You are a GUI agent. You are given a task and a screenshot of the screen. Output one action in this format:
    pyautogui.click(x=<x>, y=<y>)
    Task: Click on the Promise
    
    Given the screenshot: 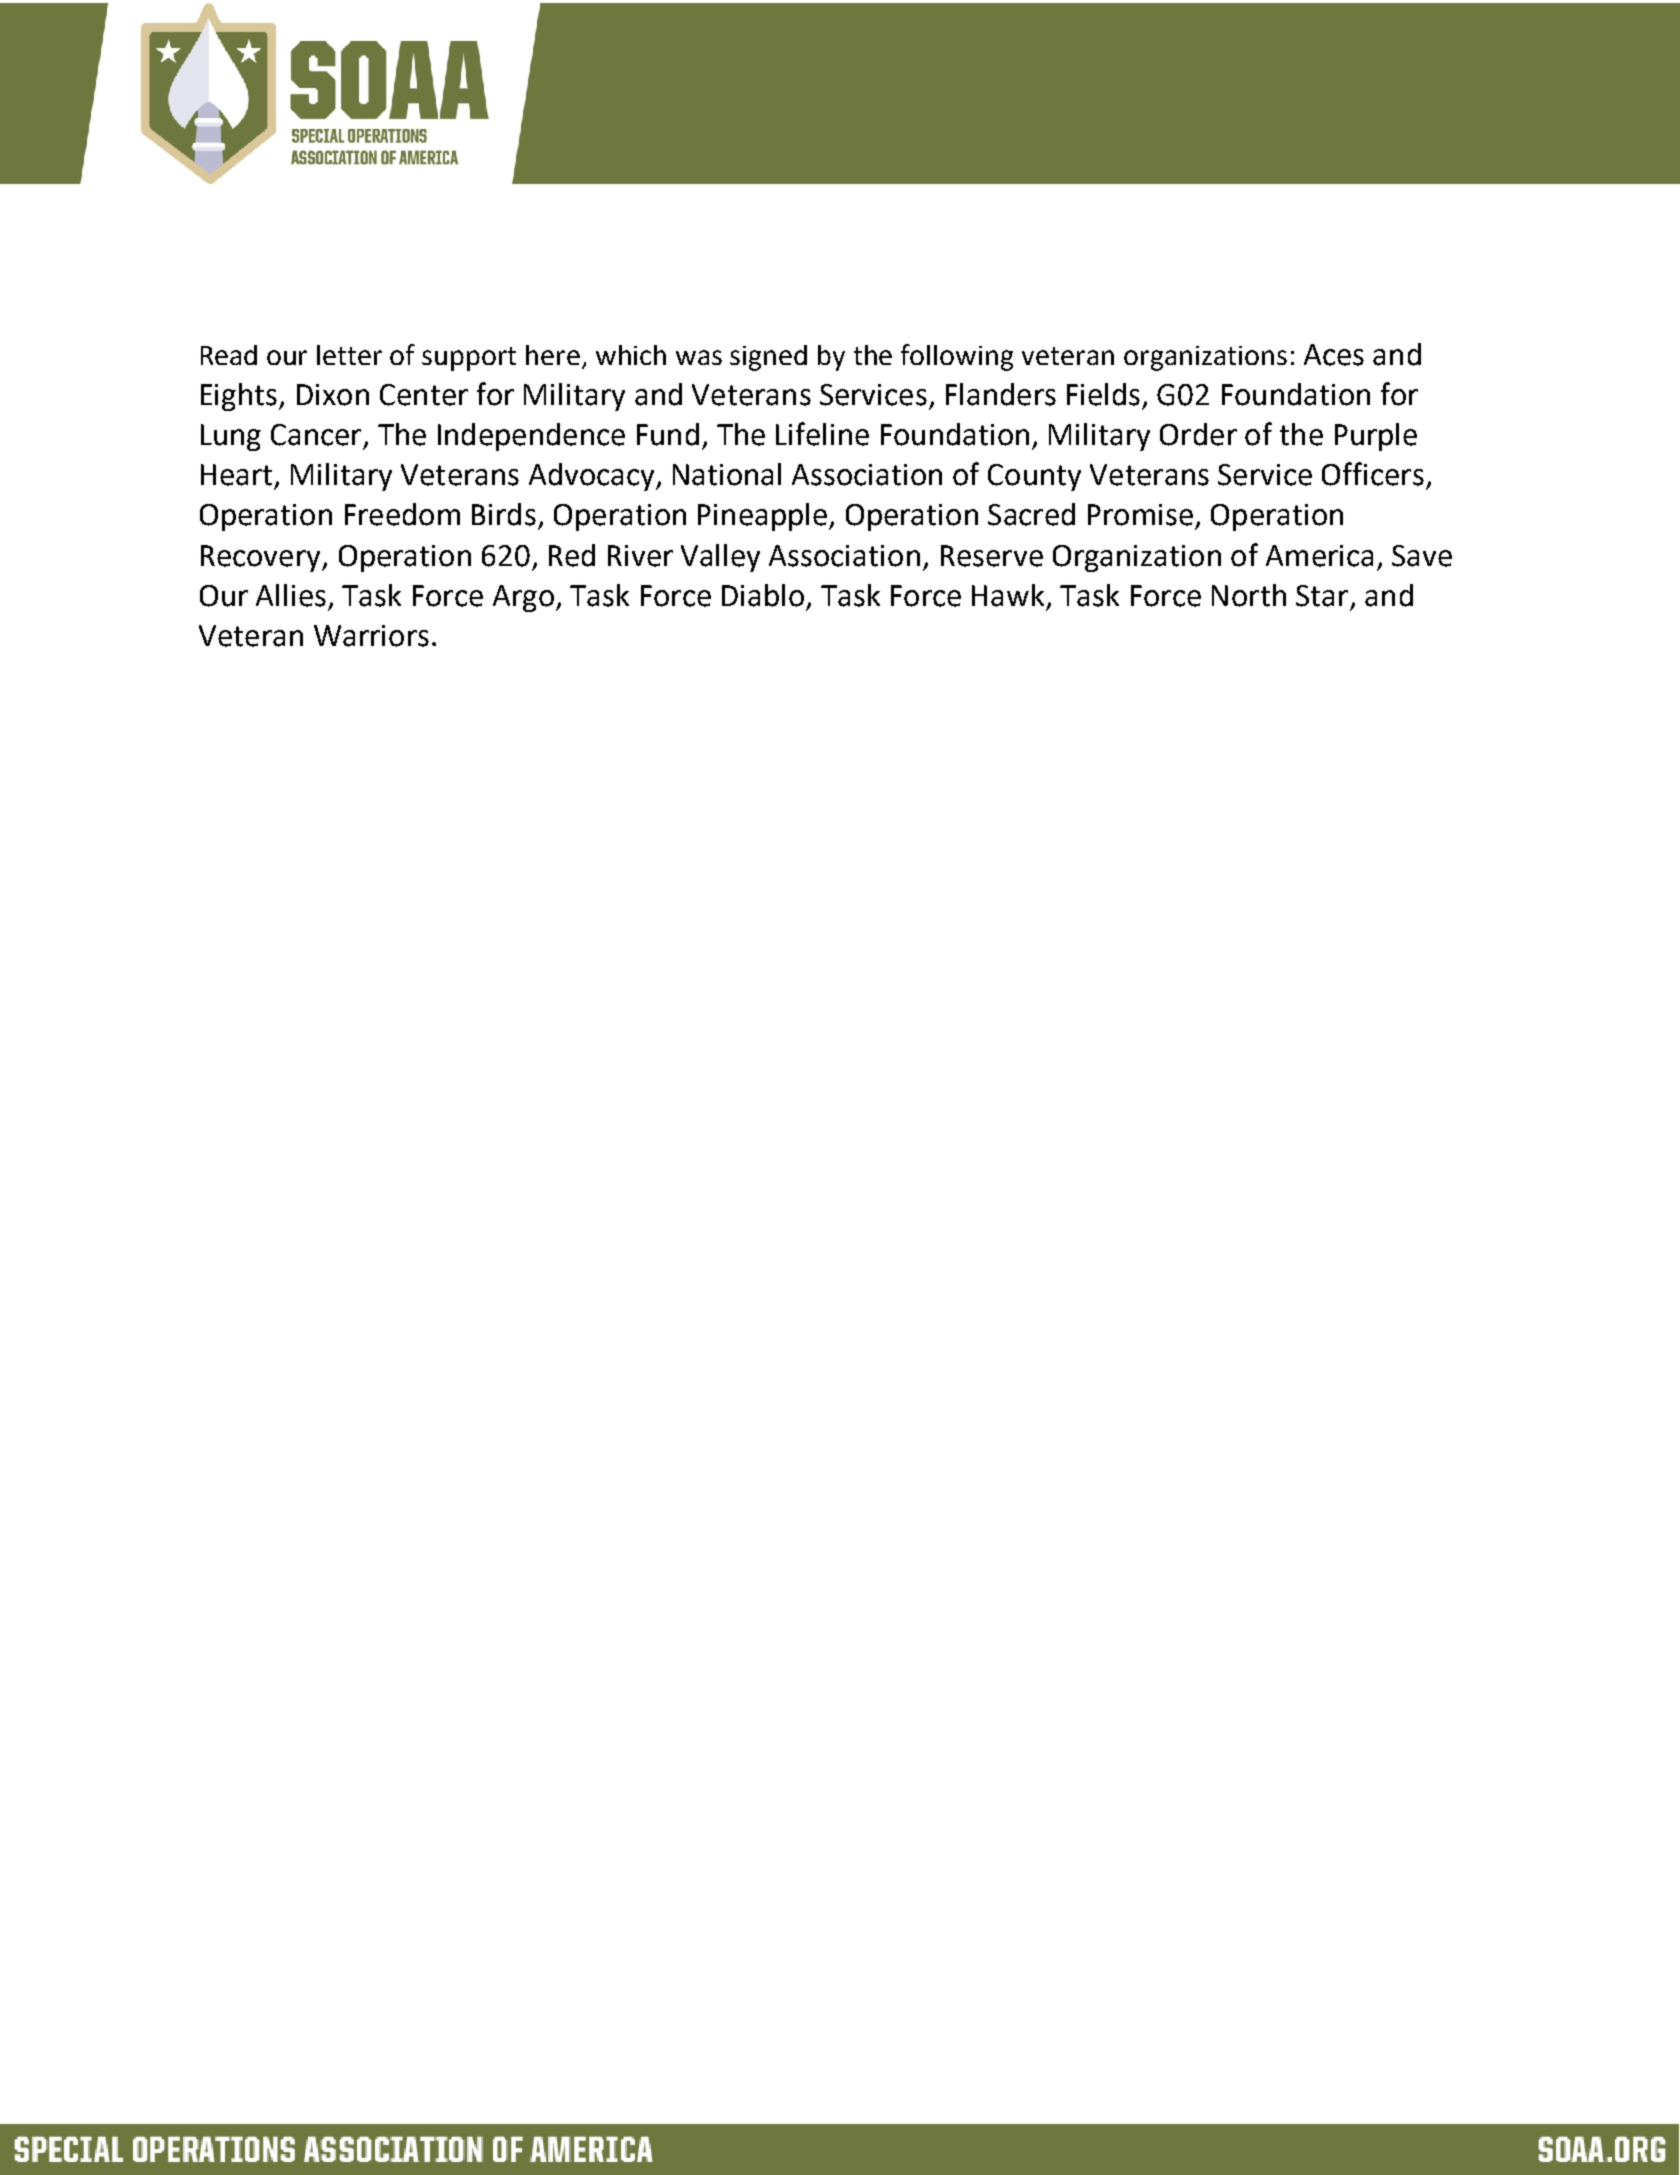 What is the action you would take?
    pyautogui.click(x=1140, y=515)
